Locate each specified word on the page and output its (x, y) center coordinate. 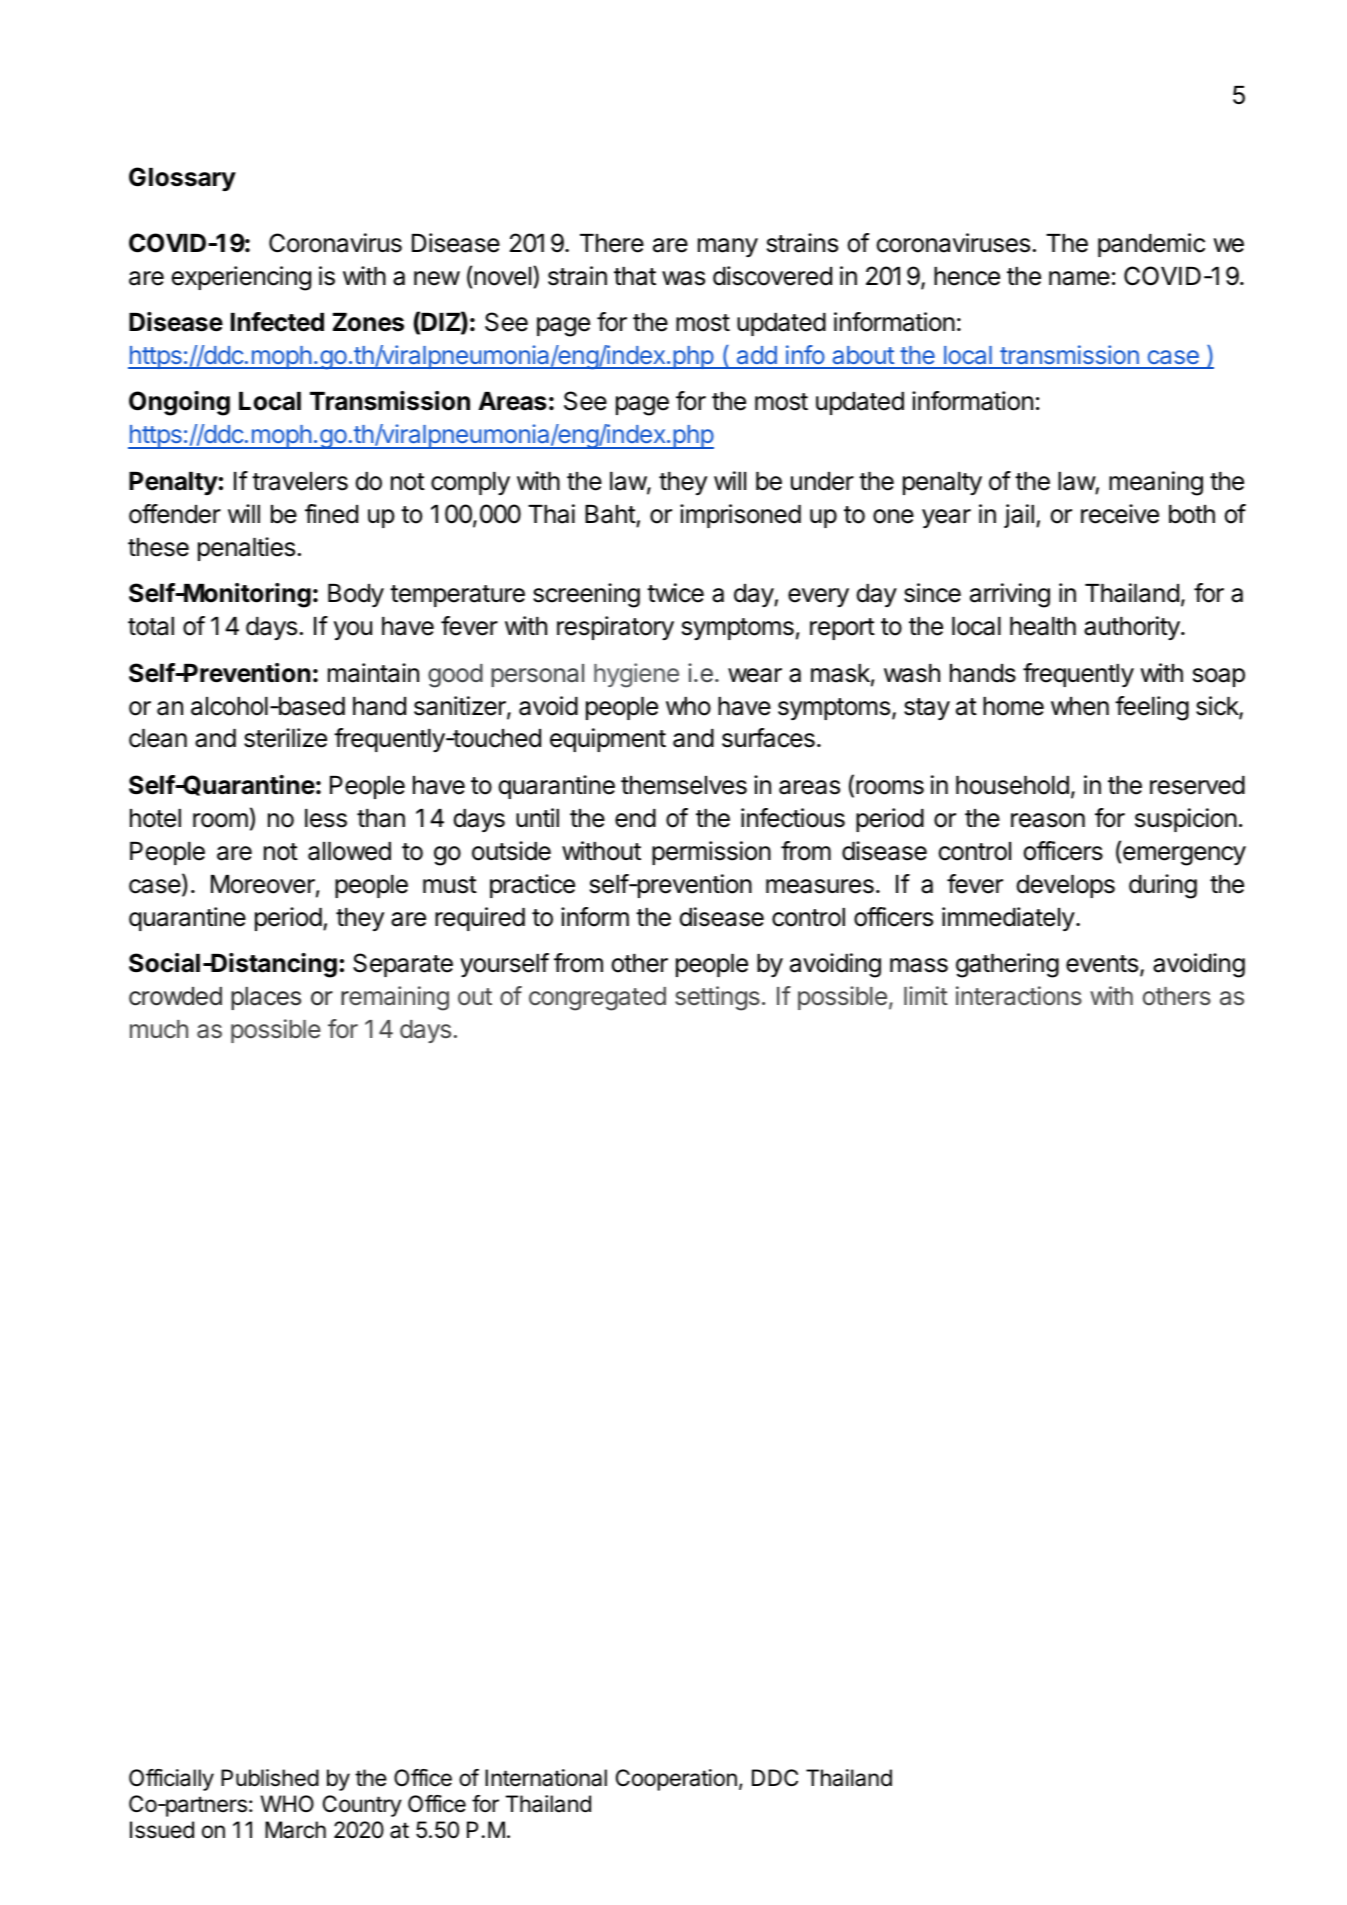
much (159, 1029)
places (266, 998)
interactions (1019, 996)
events (1102, 964)
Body (356, 595)
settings (717, 998)
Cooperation (676, 1780)
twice (675, 593)
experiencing (241, 278)
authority (1133, 628)
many (728, 247)
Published (270, 1778)
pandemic (1151, 245)
